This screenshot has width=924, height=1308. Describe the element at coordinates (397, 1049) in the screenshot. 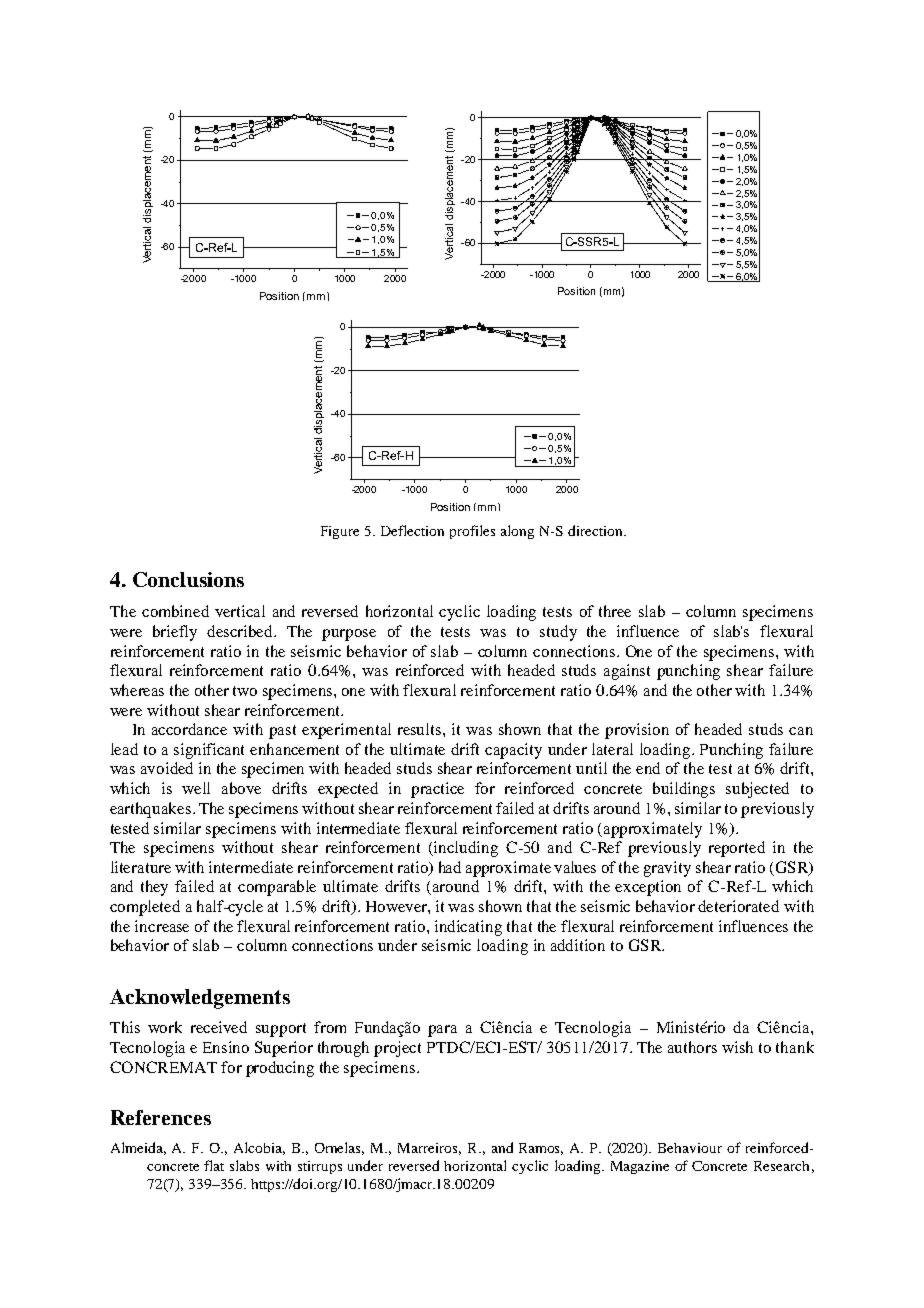

I see `project` at that location.
